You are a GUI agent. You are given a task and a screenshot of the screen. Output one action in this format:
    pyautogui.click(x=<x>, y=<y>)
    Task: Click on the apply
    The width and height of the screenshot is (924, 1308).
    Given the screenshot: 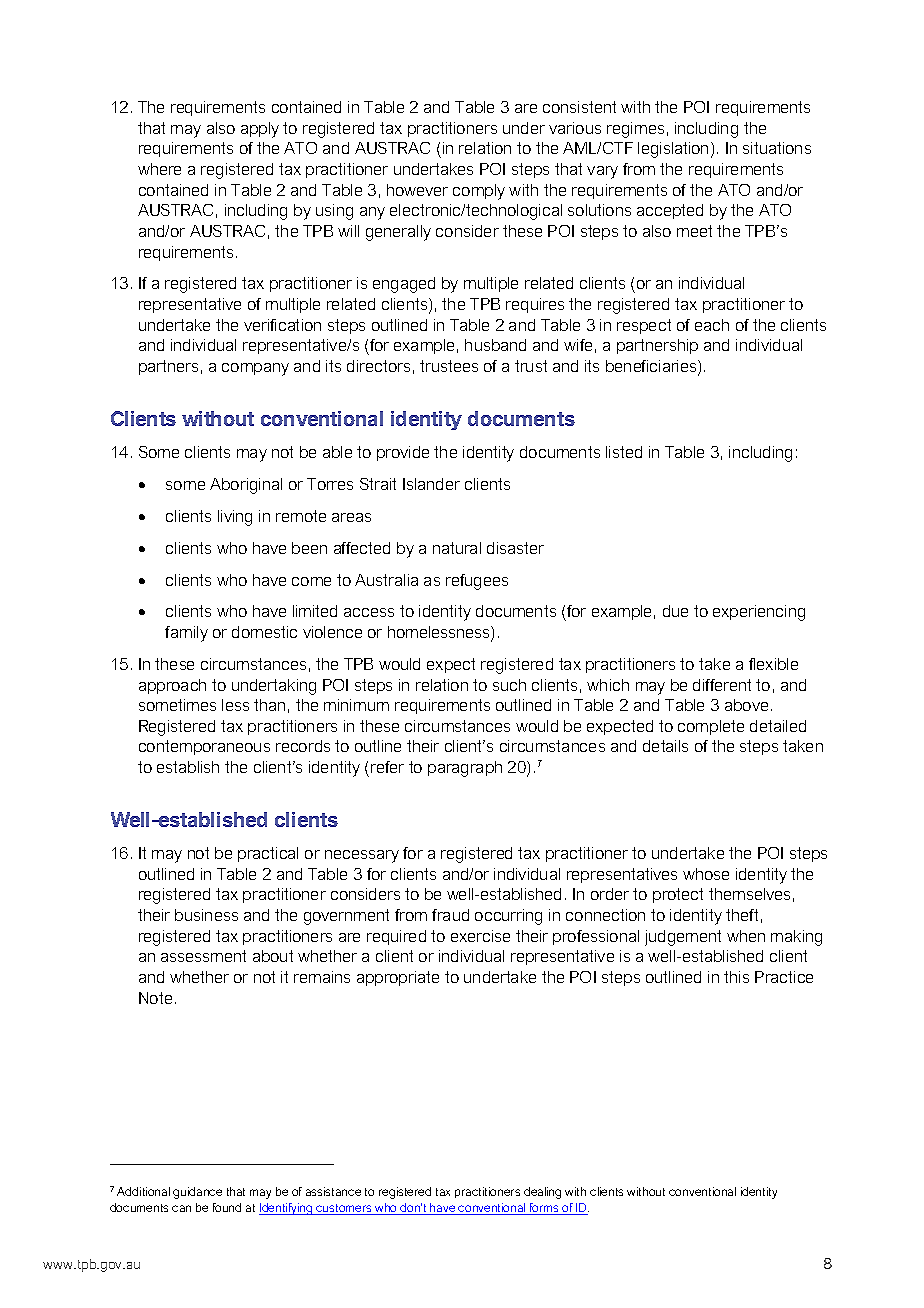 What is the action you would take?
    pyautogui.click(x=260, y=130)
